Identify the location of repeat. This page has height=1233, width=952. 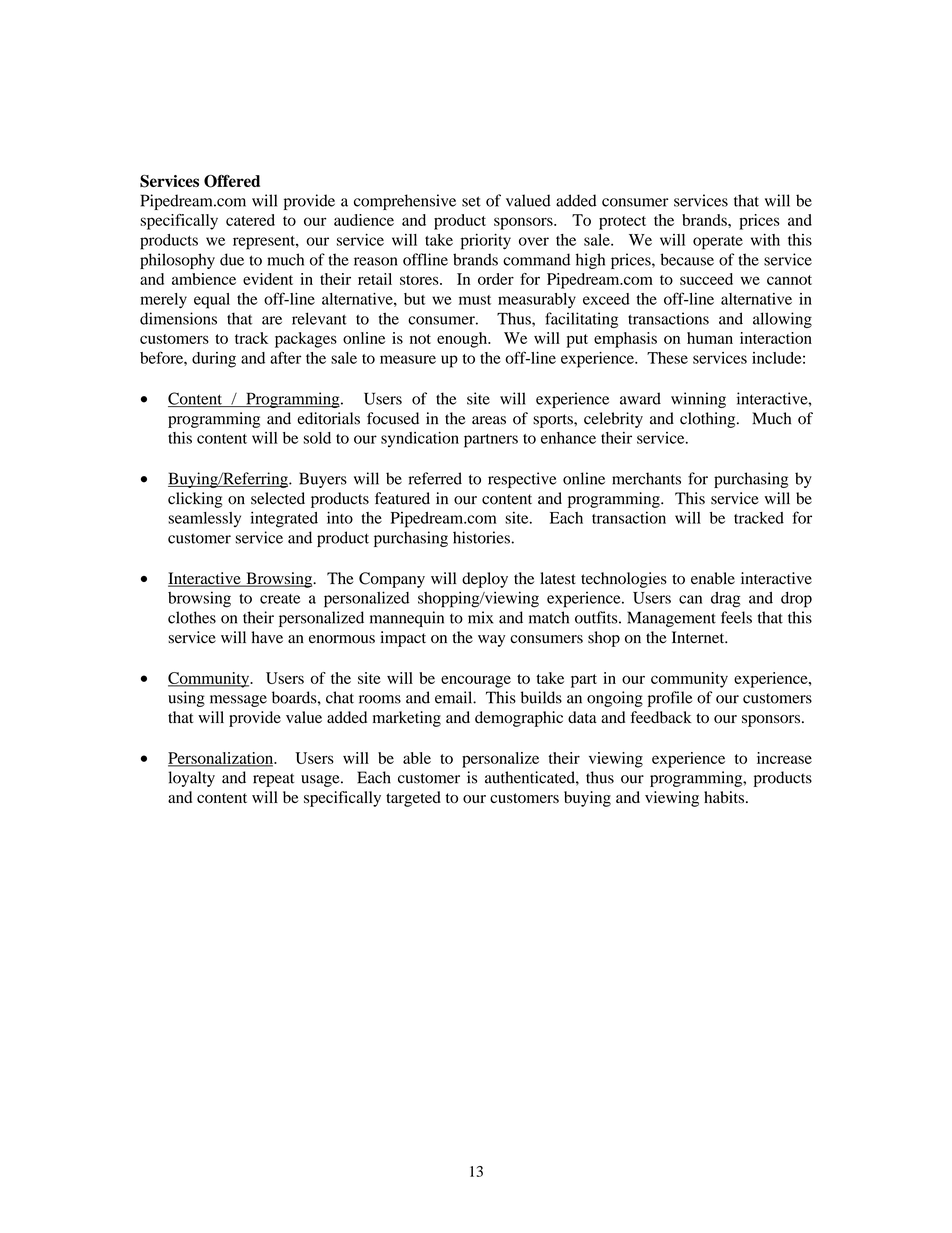
(273, 780).
